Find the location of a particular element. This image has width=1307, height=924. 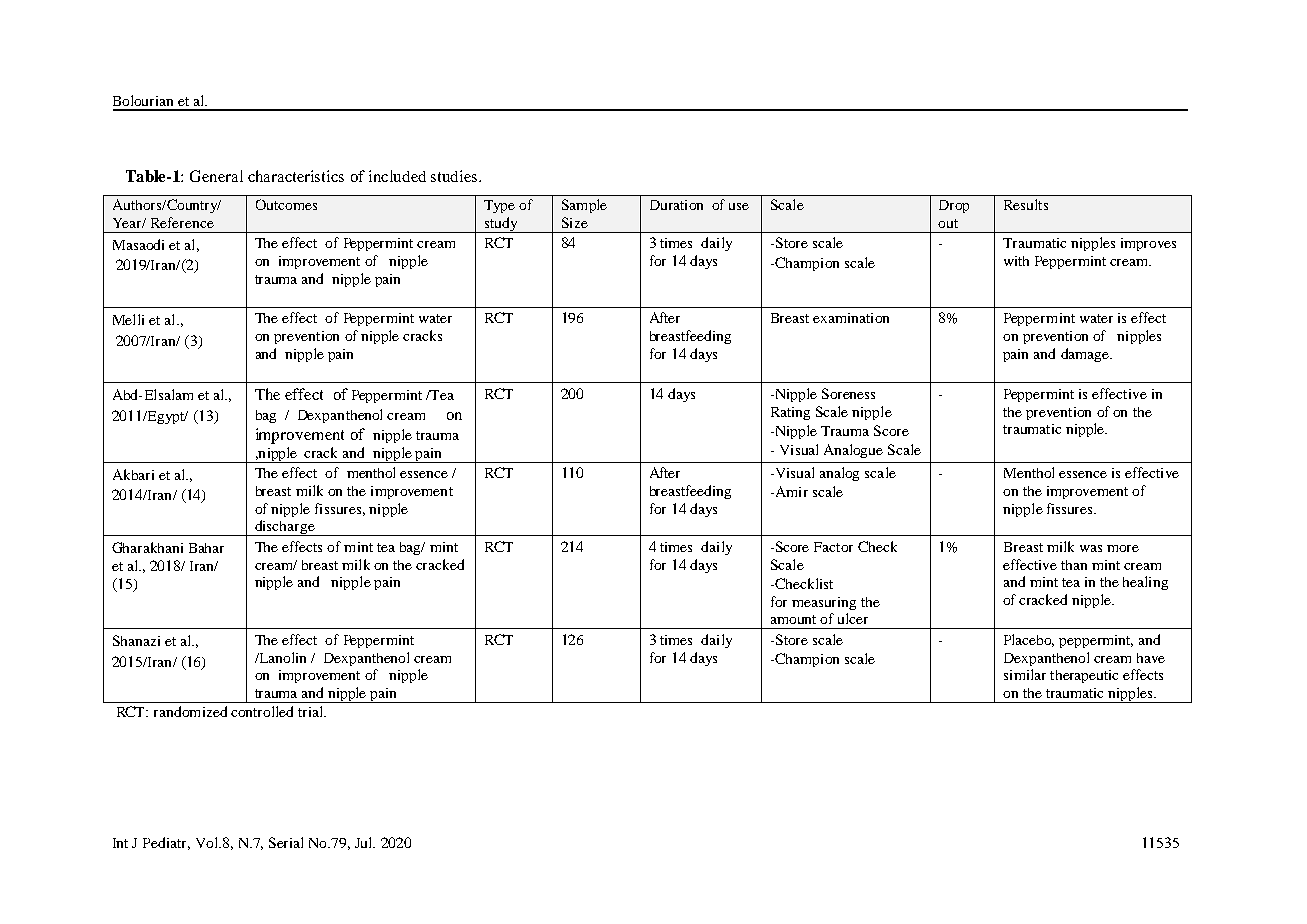

therapeutic is located at coordinates (1084, 676).
